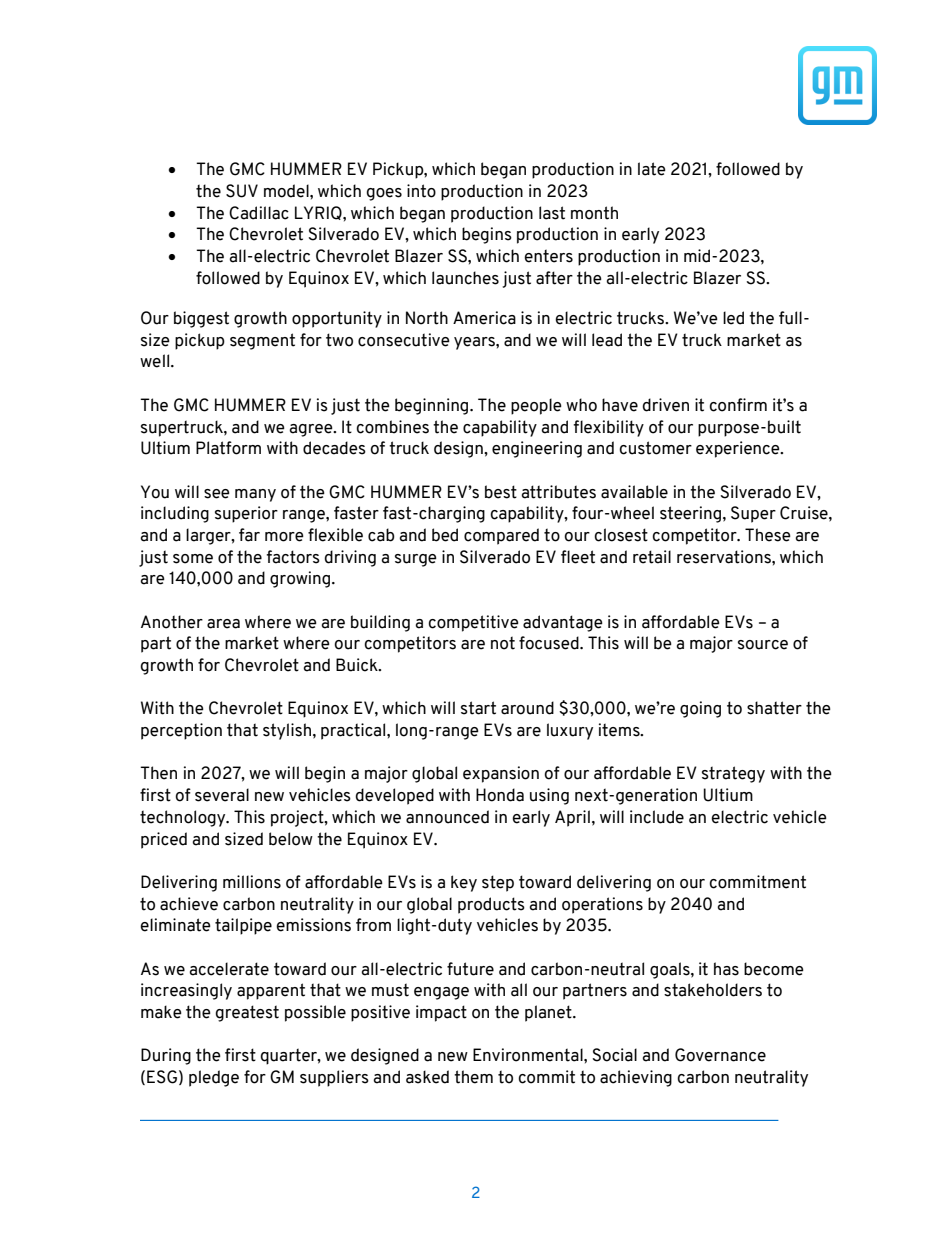  What do you see at coordinates (228, 448) in the page?
I see `Platform` at bounding box center [228, 448].
